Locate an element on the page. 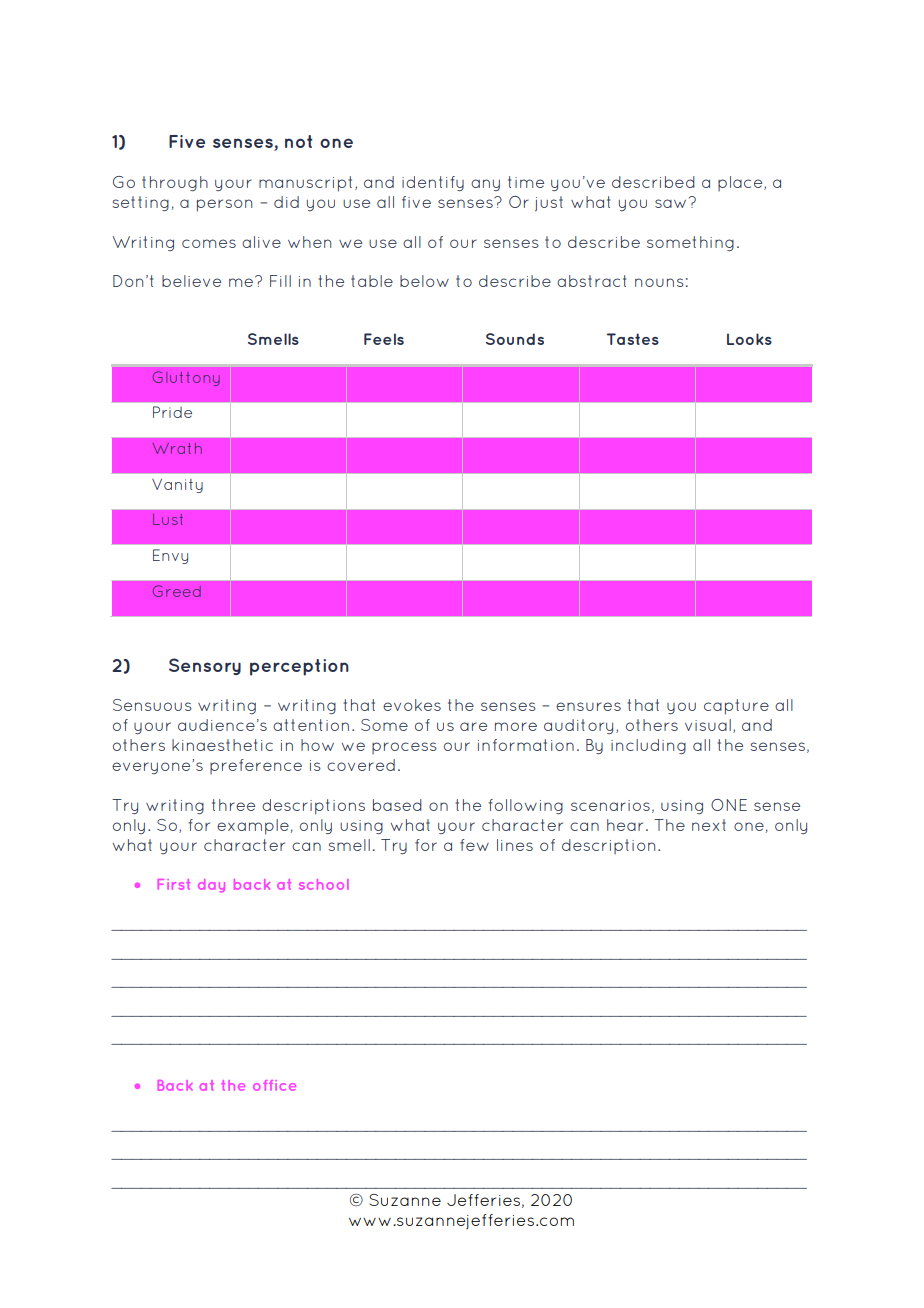  next is located at coordinates (709, 825).
